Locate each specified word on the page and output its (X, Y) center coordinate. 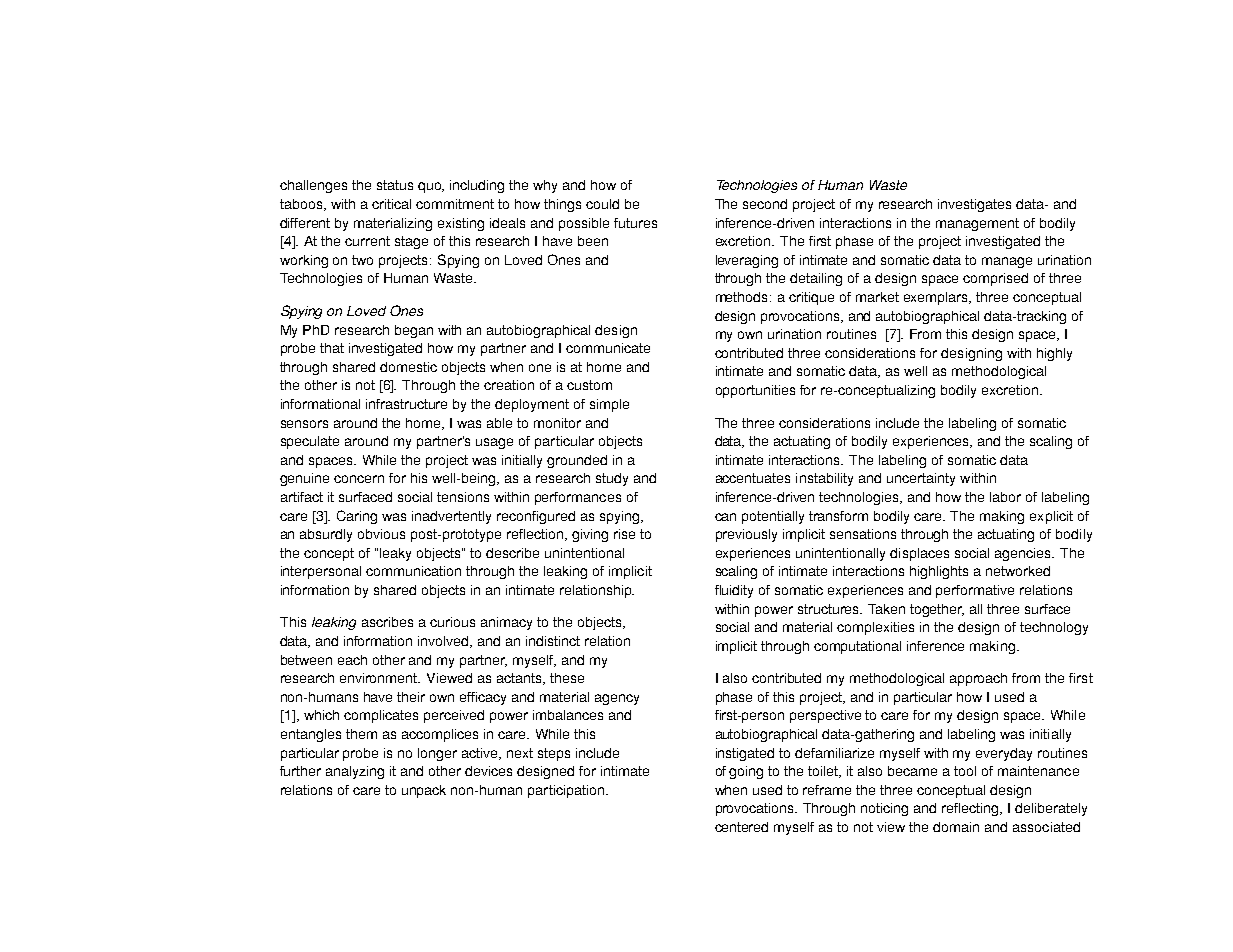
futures (635, 223)
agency (617, 699)
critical (391, 204)
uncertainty (921, 479)
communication (413, 571)
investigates (974, 205)
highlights (939, 572)
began (414, 331)
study (612, 479)
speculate (310, 442)
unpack (424, 791)
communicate (608, 348)
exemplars (937, 298)
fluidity (734, 591)
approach (978, 679)
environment (380, 678)
